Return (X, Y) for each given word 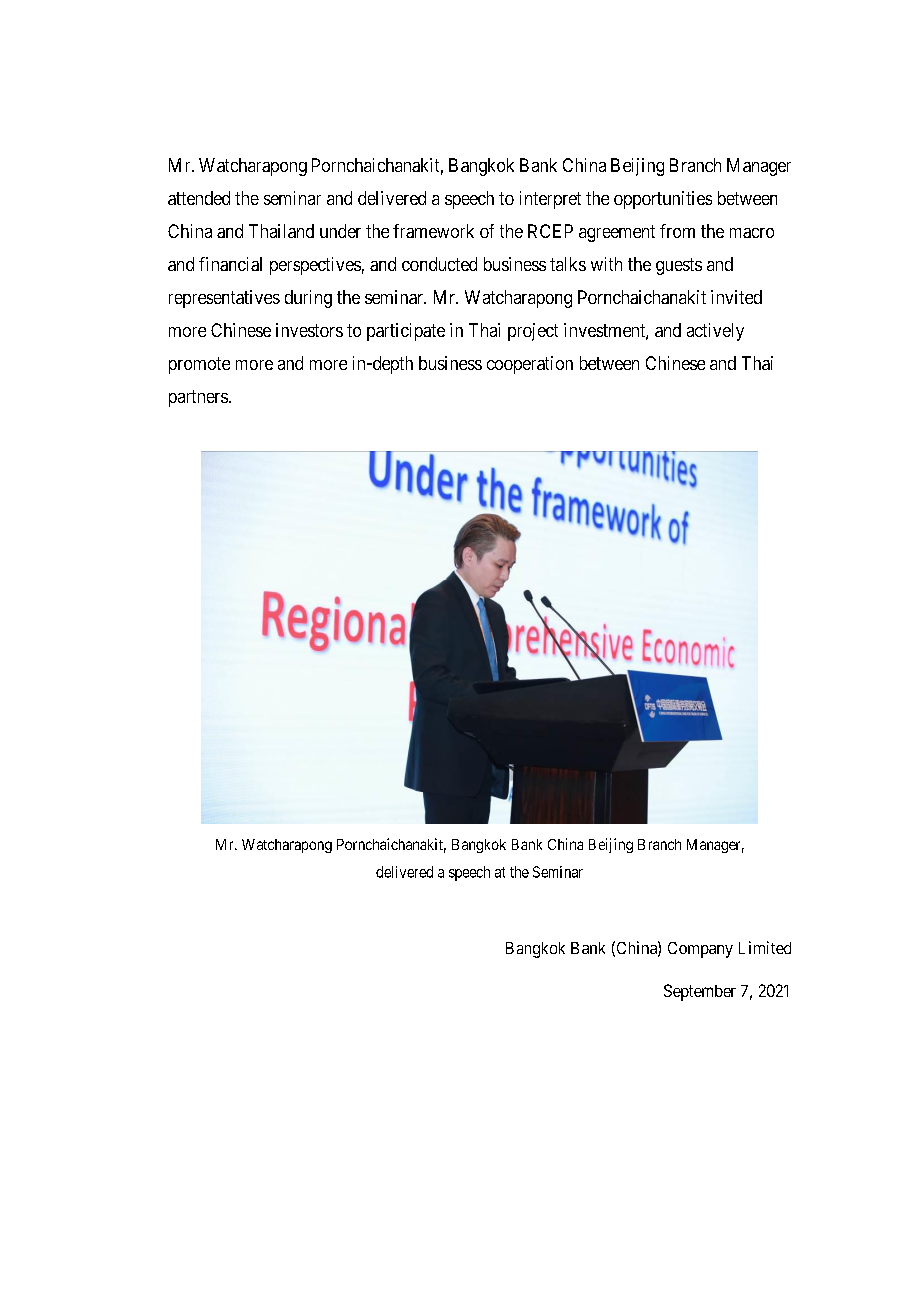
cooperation (530, 365)
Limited (765, 947)
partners (198, 398)
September (700, 992)
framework (433, 231)
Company (700, 950)
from (677, 231)
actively (715, 332)
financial (230, 264)
